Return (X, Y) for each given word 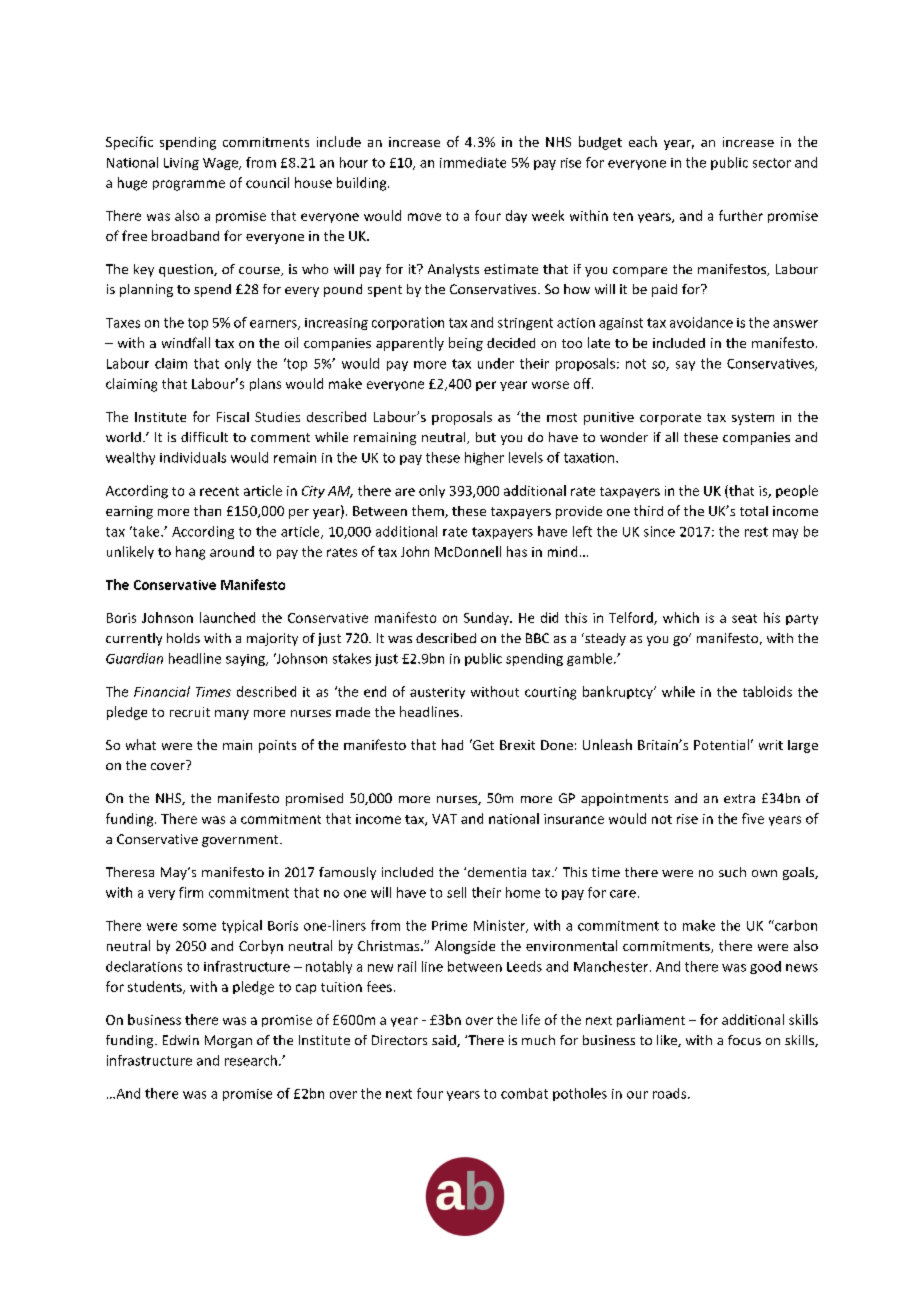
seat (744, 618)
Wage (221, 164)
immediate (473, 162)
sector (772, 163)
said (445, 1041)
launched (227, 617)
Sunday (487, 618)
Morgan (228, 1041)
